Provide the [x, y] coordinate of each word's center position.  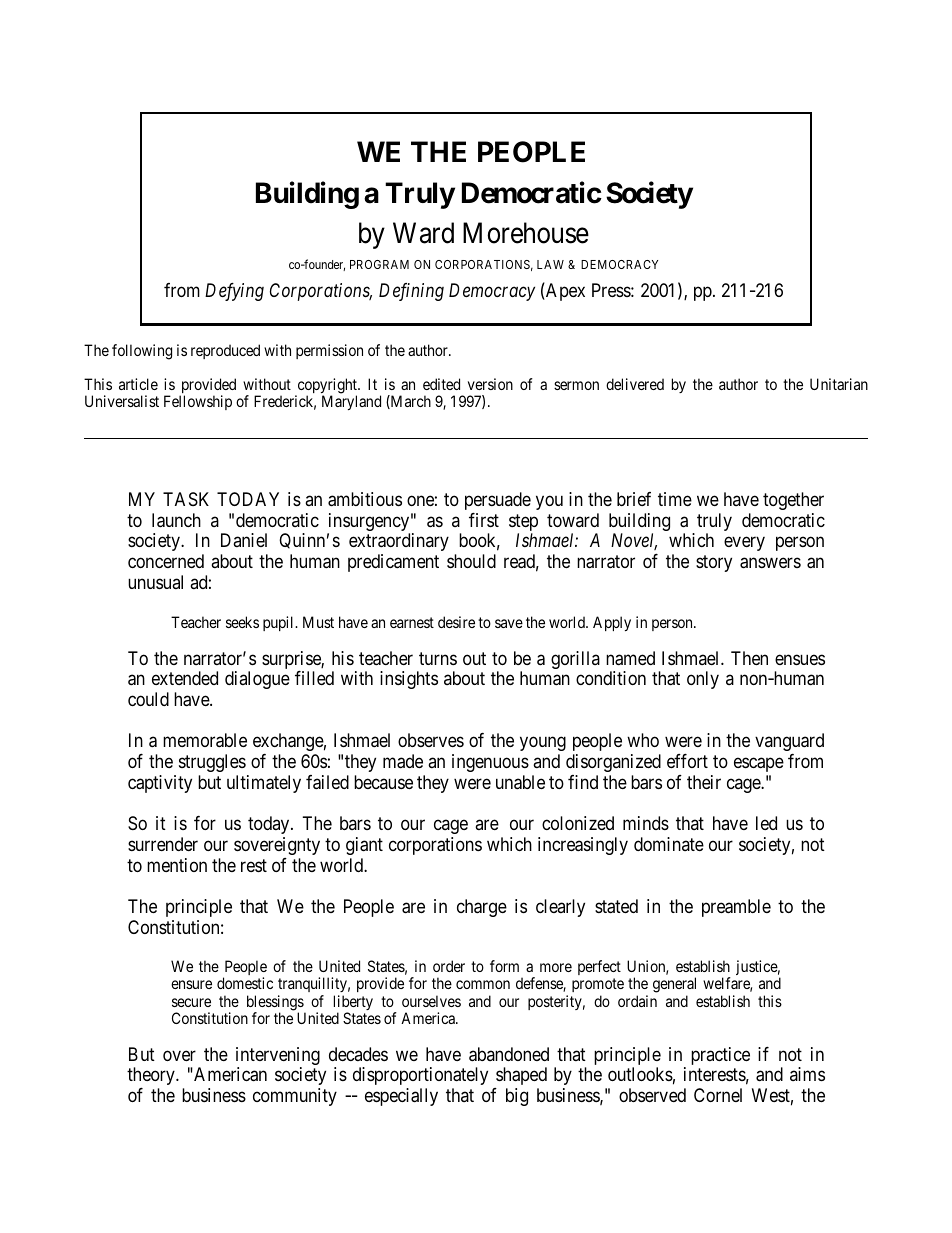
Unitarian [839, 384]
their [704, 782]
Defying [234, 292]
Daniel [244, 540]
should [471, 561]
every [744, 544]
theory [152, 1078]
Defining [411, 292]
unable [520, 782]
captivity [160, 784]
